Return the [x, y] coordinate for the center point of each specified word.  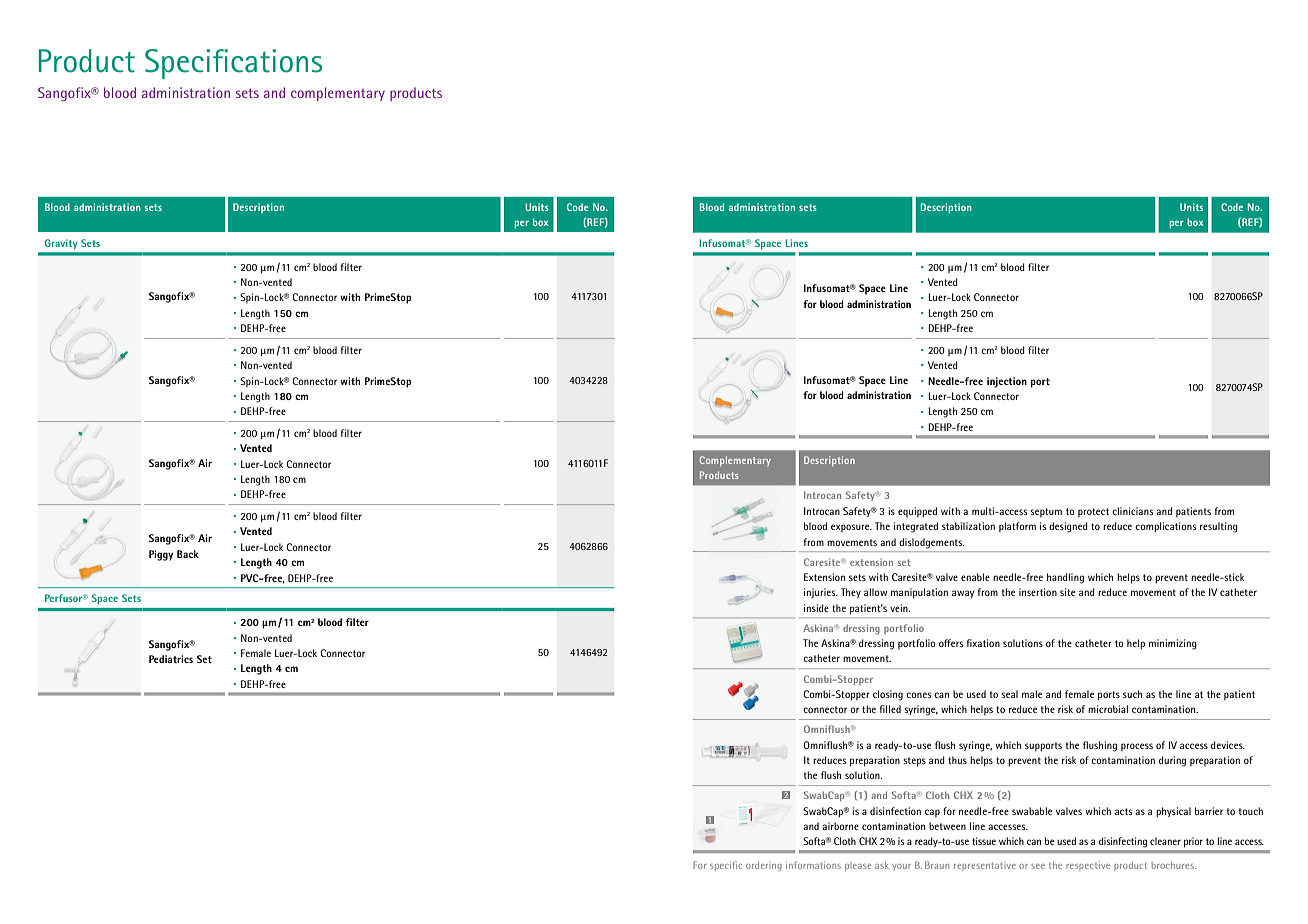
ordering [764, 866]
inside [816, 608]
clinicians [1132, 511]
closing [888, 695]
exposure [851, 528]
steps [914, 762]
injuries [821, 593]
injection [1007, 382]
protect [1093, 512]
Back [188, 554]
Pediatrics [171, 659]
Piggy [161, 555]
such [1132, 694]
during [1172, 761]
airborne [840, 826]
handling [1065, 578]
